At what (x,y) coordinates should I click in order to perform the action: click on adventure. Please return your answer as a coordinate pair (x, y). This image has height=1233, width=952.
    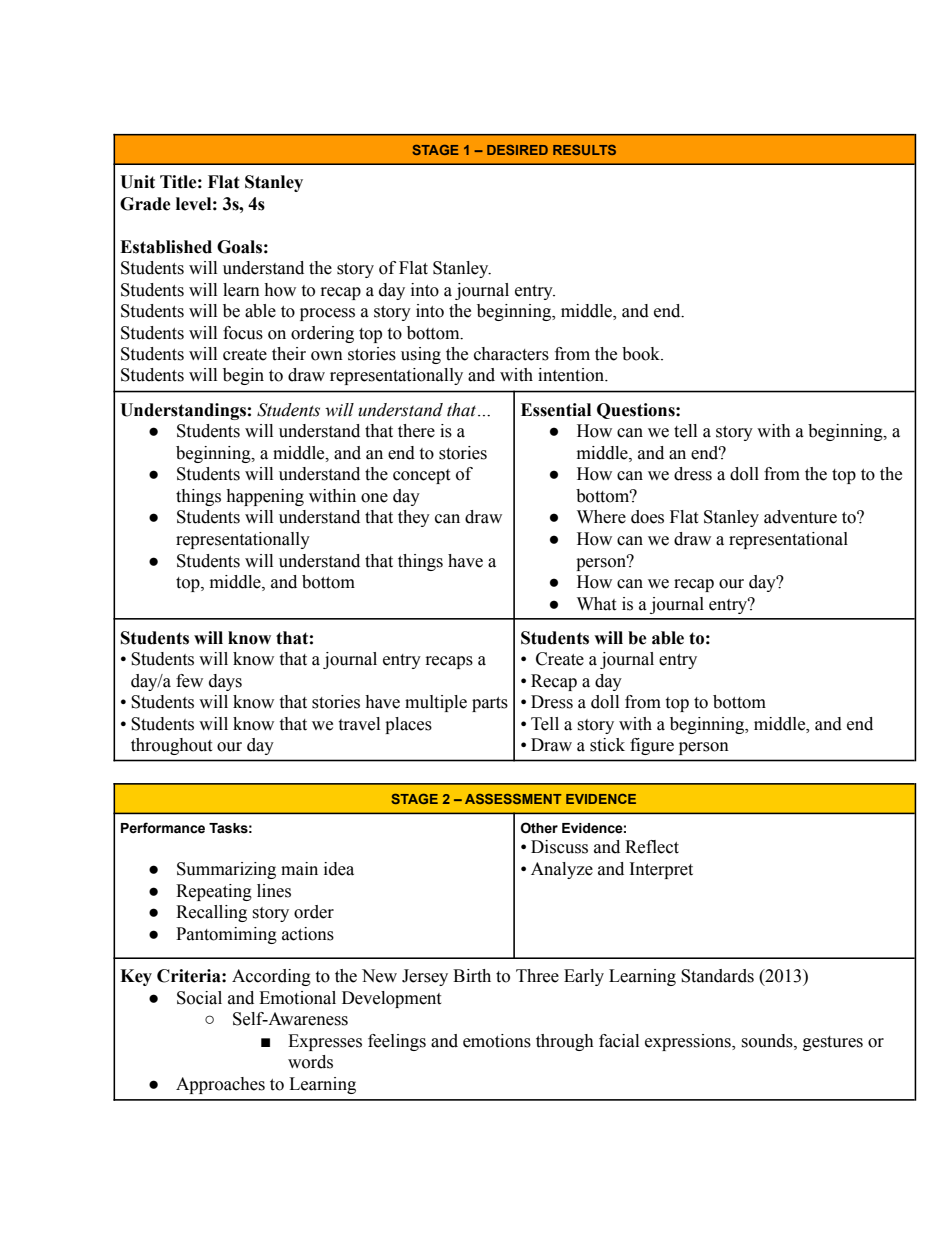
    Looking at the image, I should click on (800, 517).
